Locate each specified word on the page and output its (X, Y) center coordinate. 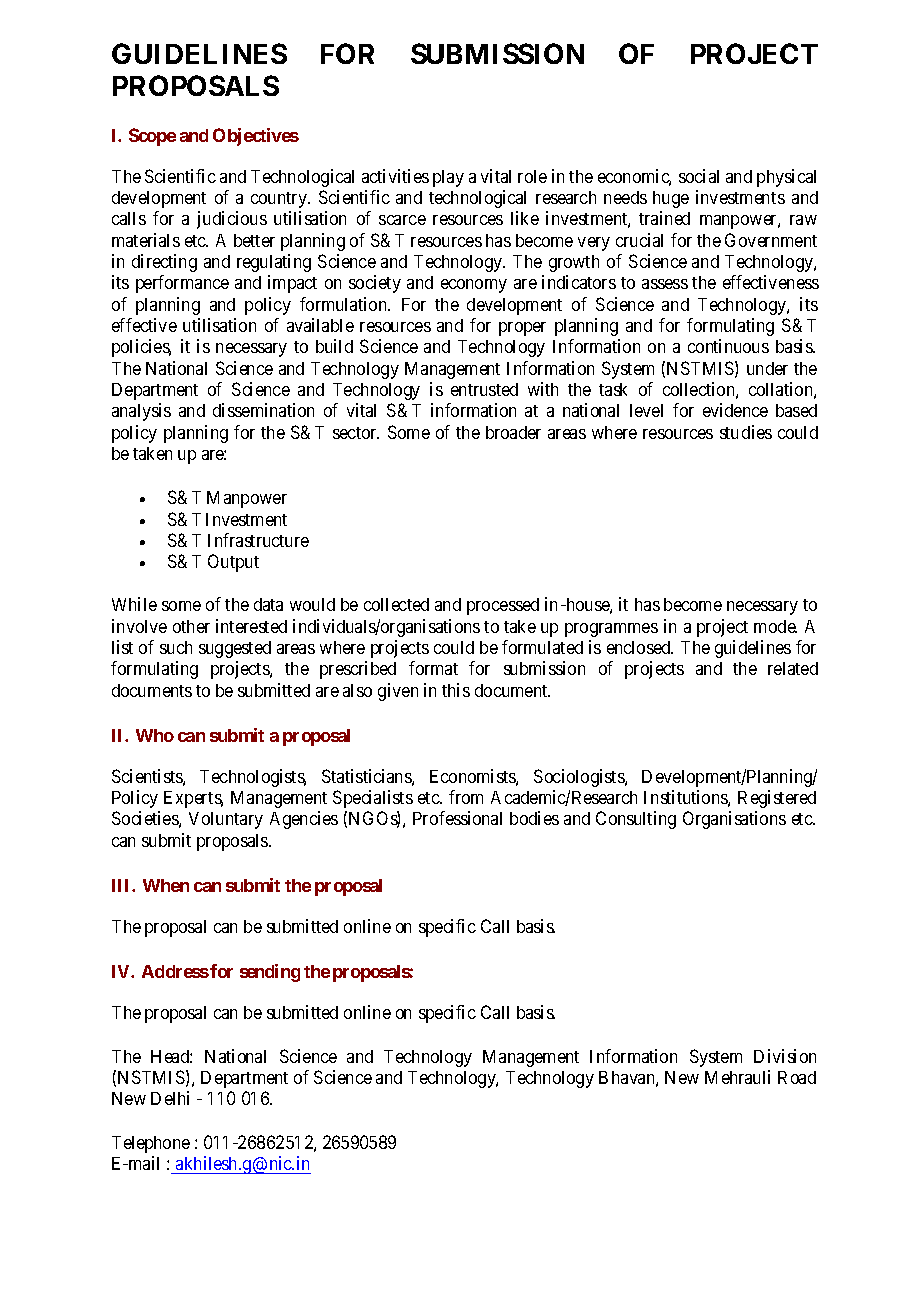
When (166, 885)
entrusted (484, 389)
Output (233, 563)
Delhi (170, 1098)
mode (775, 626)
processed (503, 606)
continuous (728, 346)
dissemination (263, 410)
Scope (152, 137)
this (456, 690)
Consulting (636, 820)
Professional (457, 818)
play (448, 178)
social (699, 176)
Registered (777, 799)
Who (155, 735)
